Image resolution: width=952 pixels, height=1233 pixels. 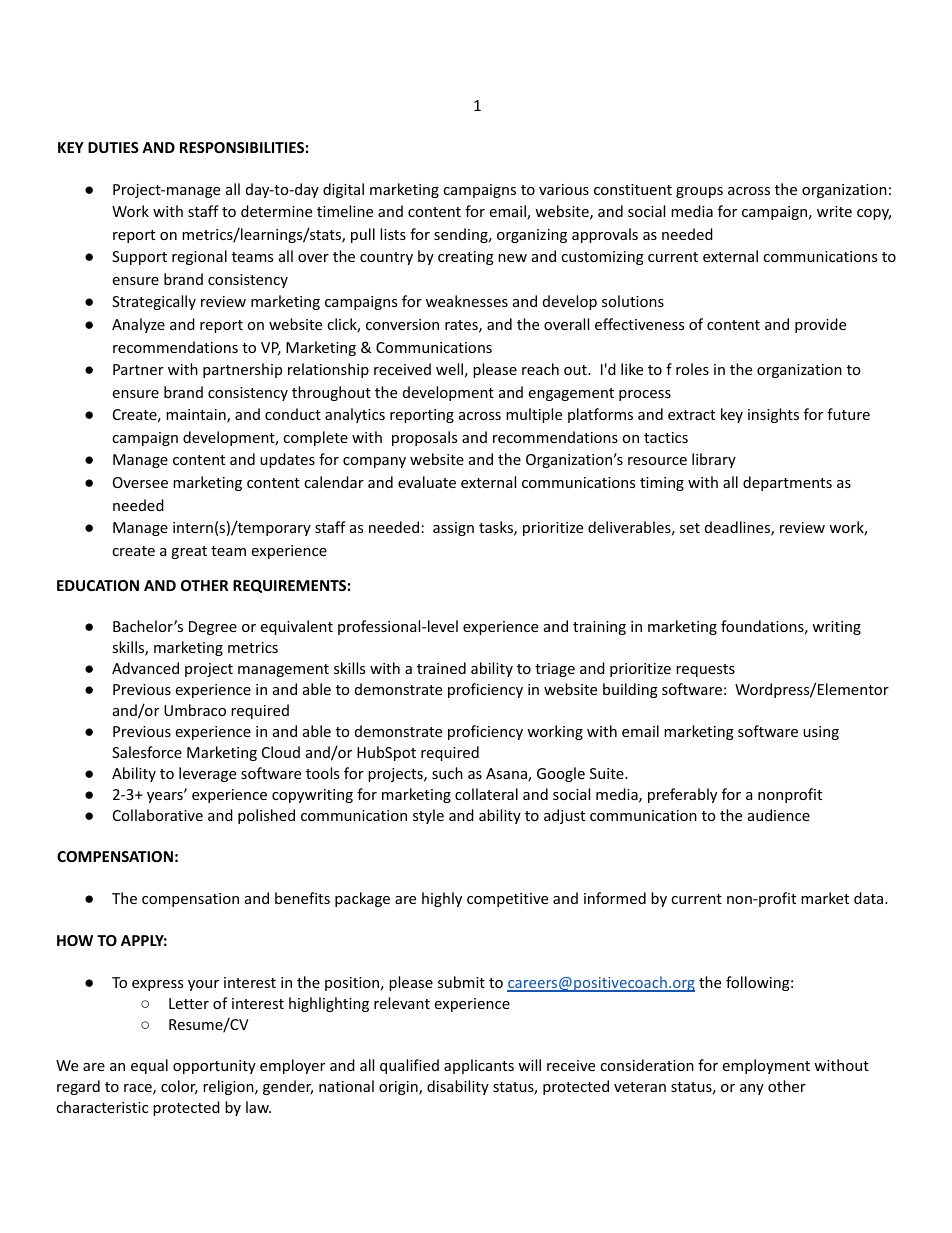 What do you see at coordinates (441, 668) in the image?
I see `trained` at bounding box center [441, 668].
